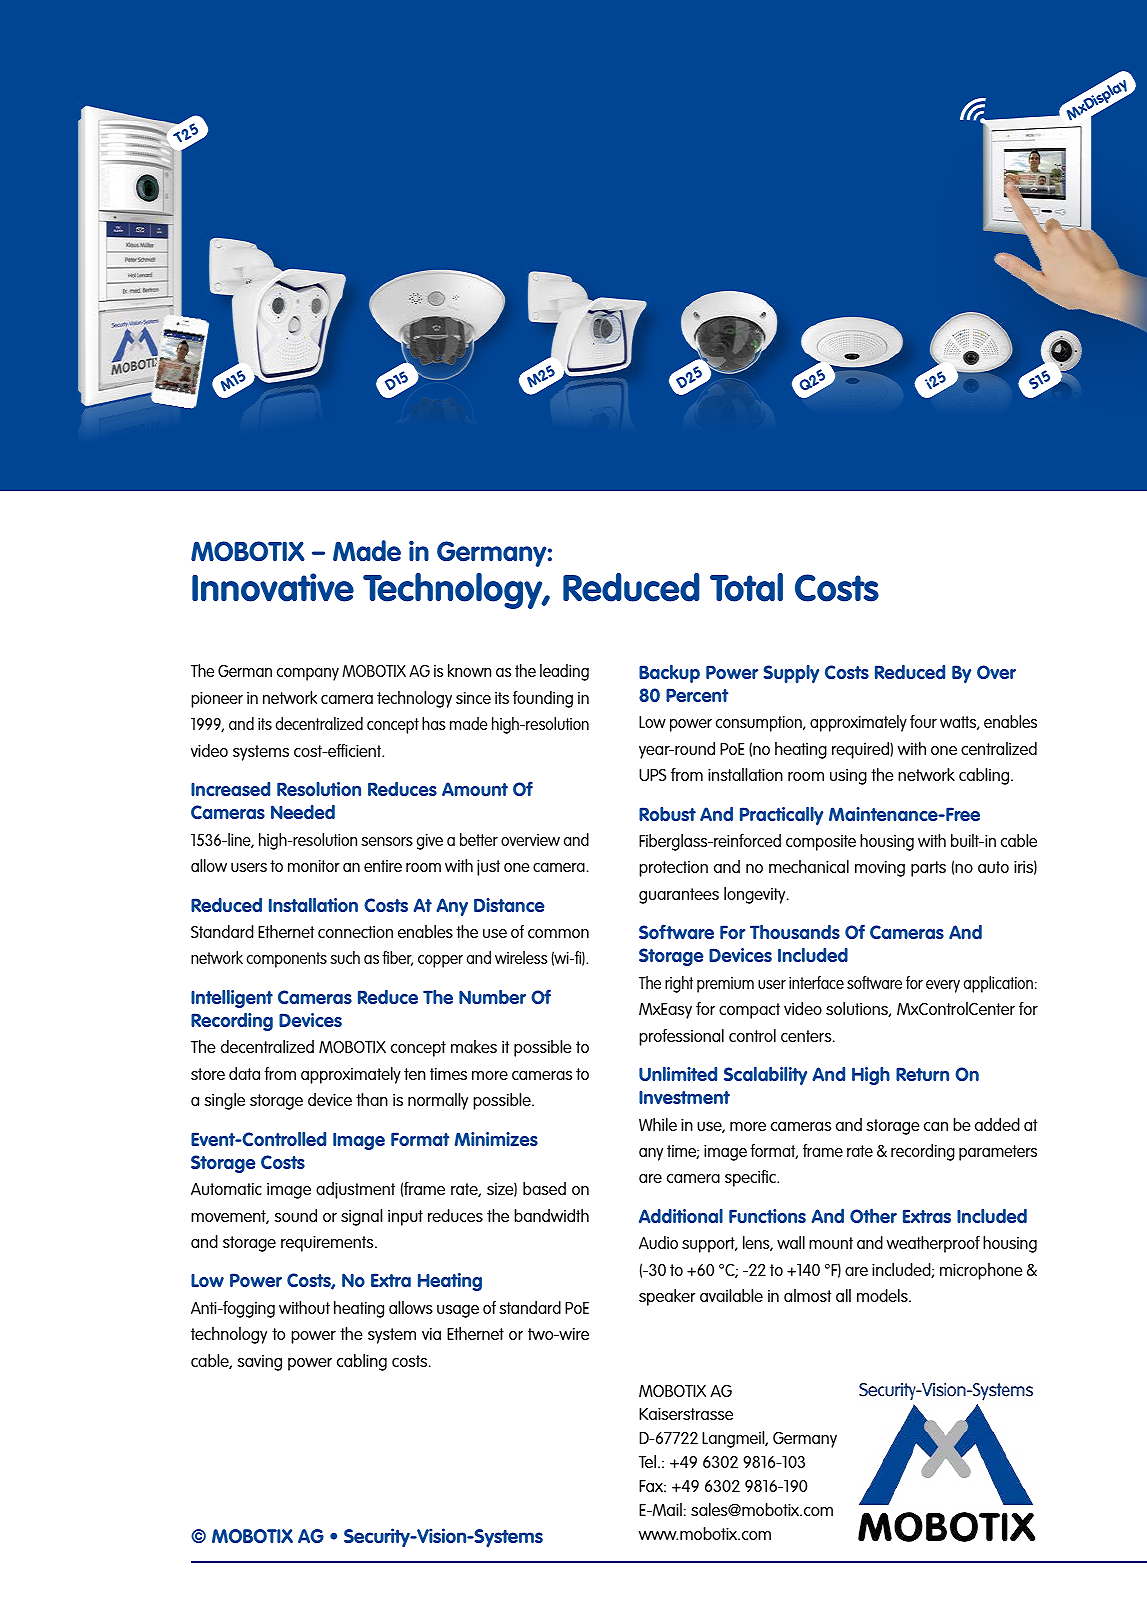 The height and width of the page is (1622, 1147). Describe the element at coordinates (259, 1363) in the page. I see `saving` at that location.
